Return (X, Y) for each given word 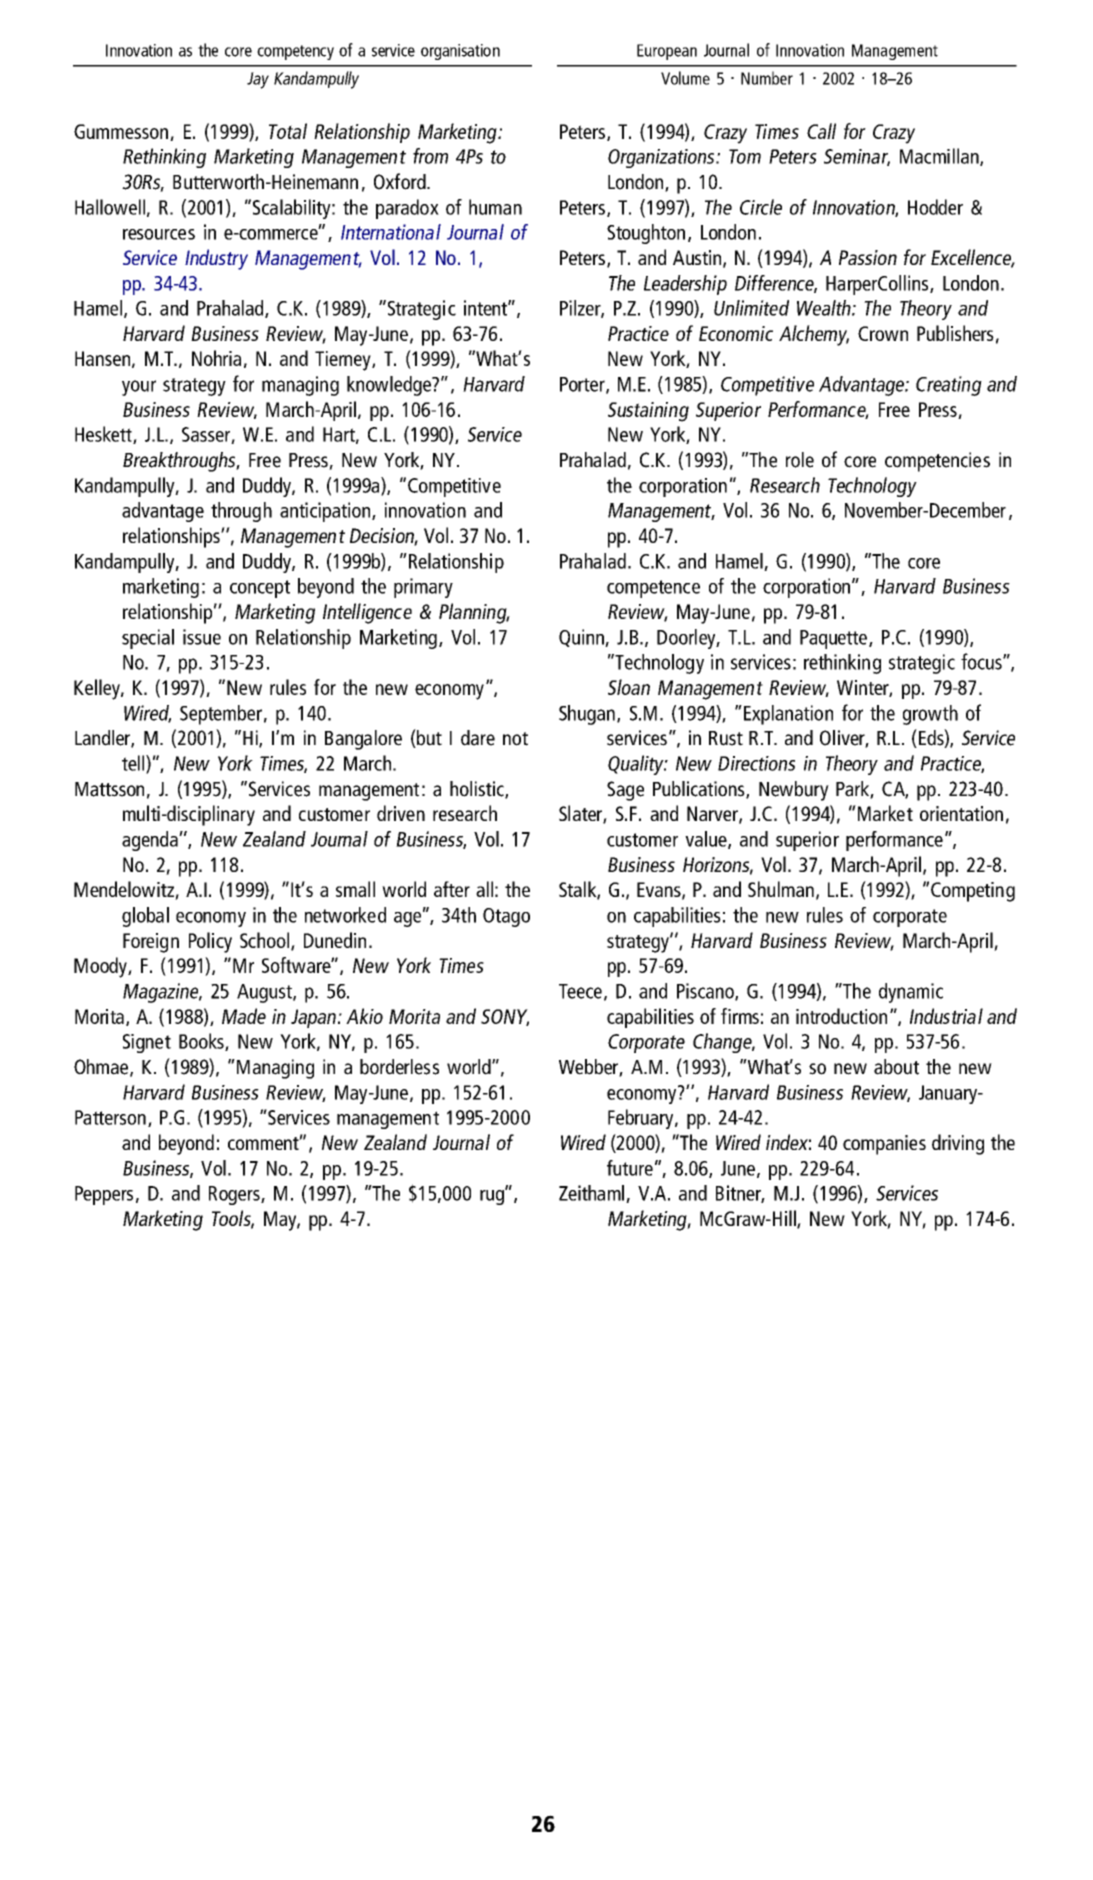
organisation (460, 52)
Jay (258, 80)
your (139, 388)
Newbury (794, 791)
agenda (151, 841)
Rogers (235, 1195)
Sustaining (648, 412)
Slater (581, 814)
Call (821, 131)
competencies (937, 462)
